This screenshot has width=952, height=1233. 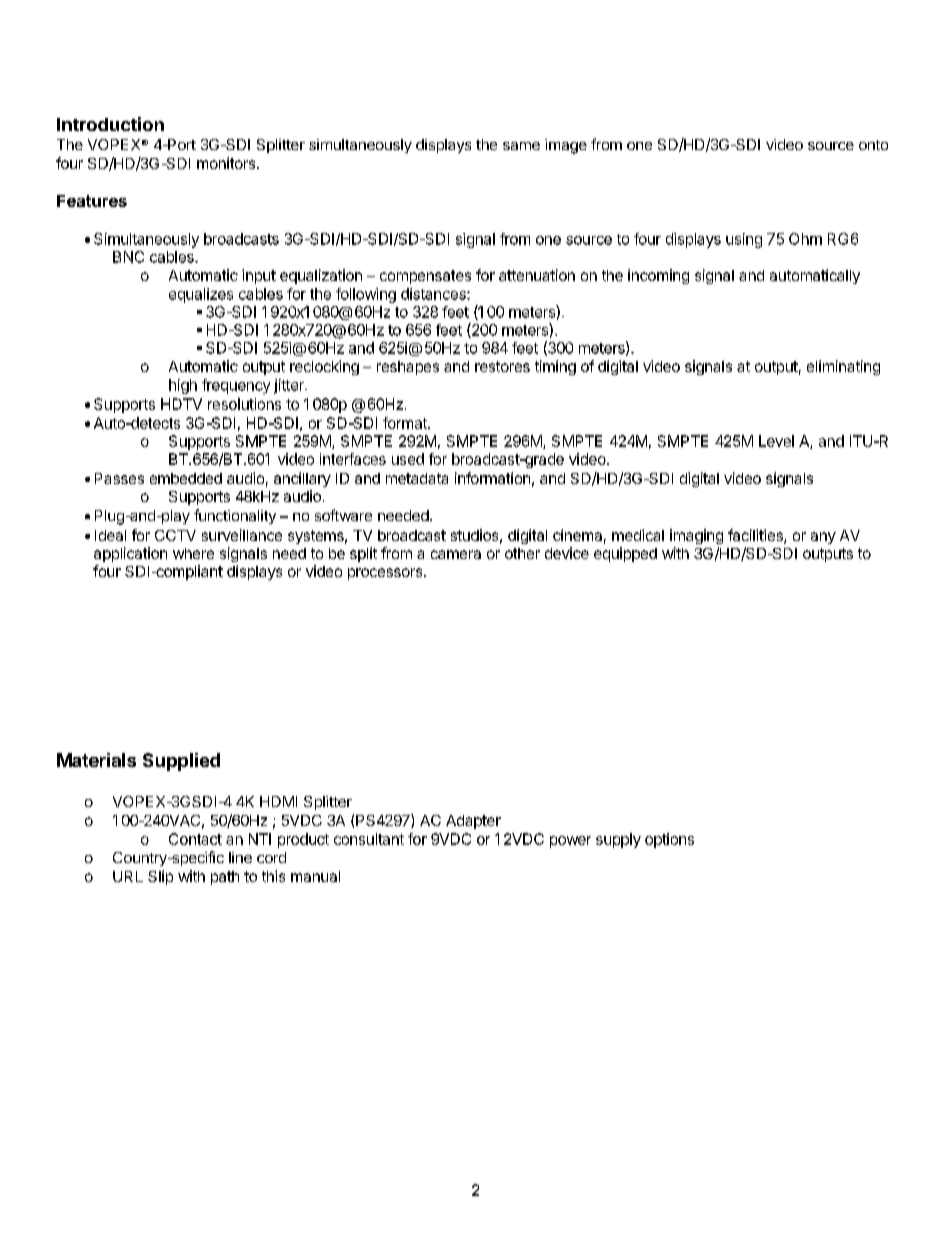 What do you see at coordinates (873, 145) in the screenshot?
I see `onto` at bounding box center [873, 145].
